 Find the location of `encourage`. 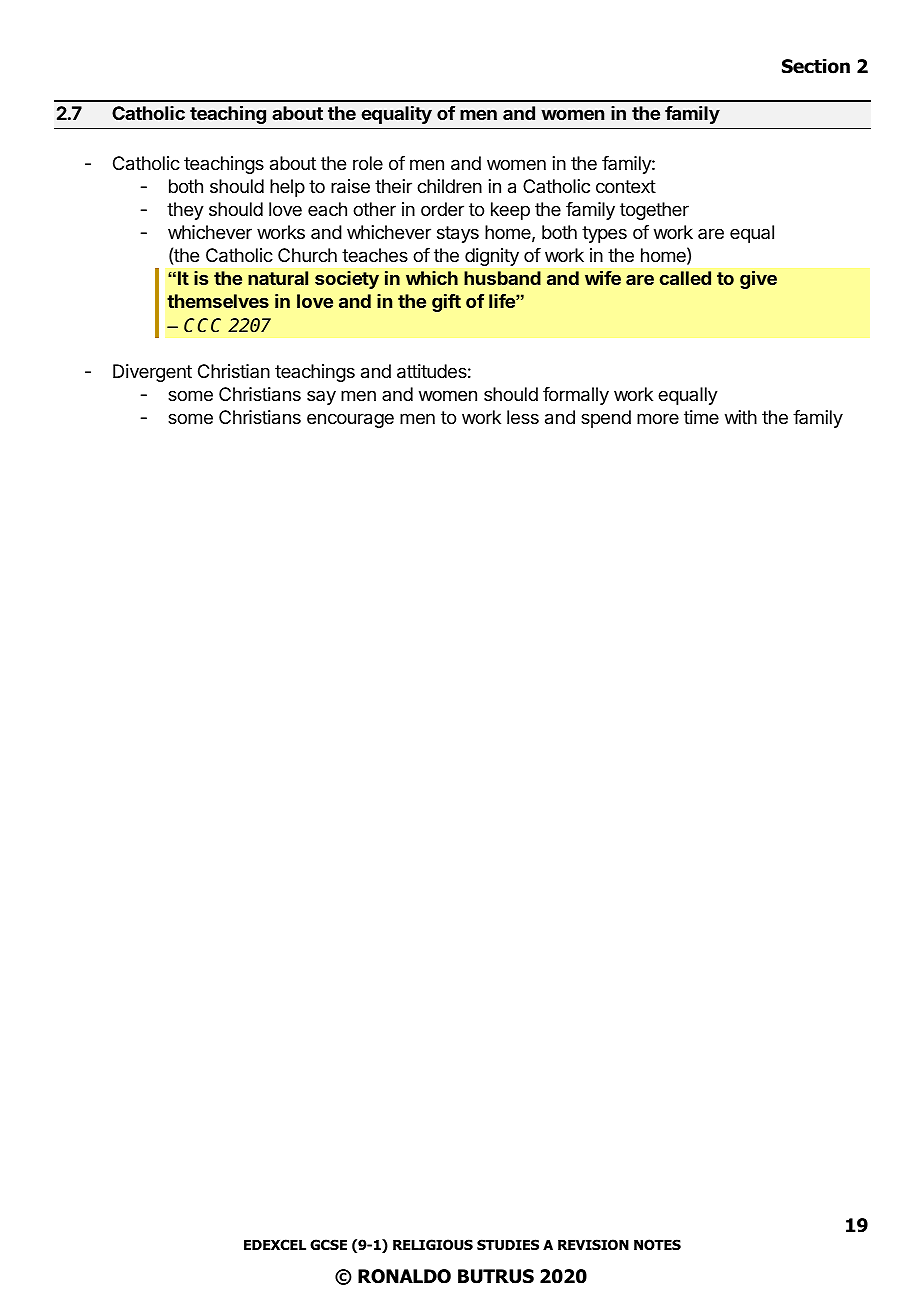

encourage is located at coordinates (350, 420).
